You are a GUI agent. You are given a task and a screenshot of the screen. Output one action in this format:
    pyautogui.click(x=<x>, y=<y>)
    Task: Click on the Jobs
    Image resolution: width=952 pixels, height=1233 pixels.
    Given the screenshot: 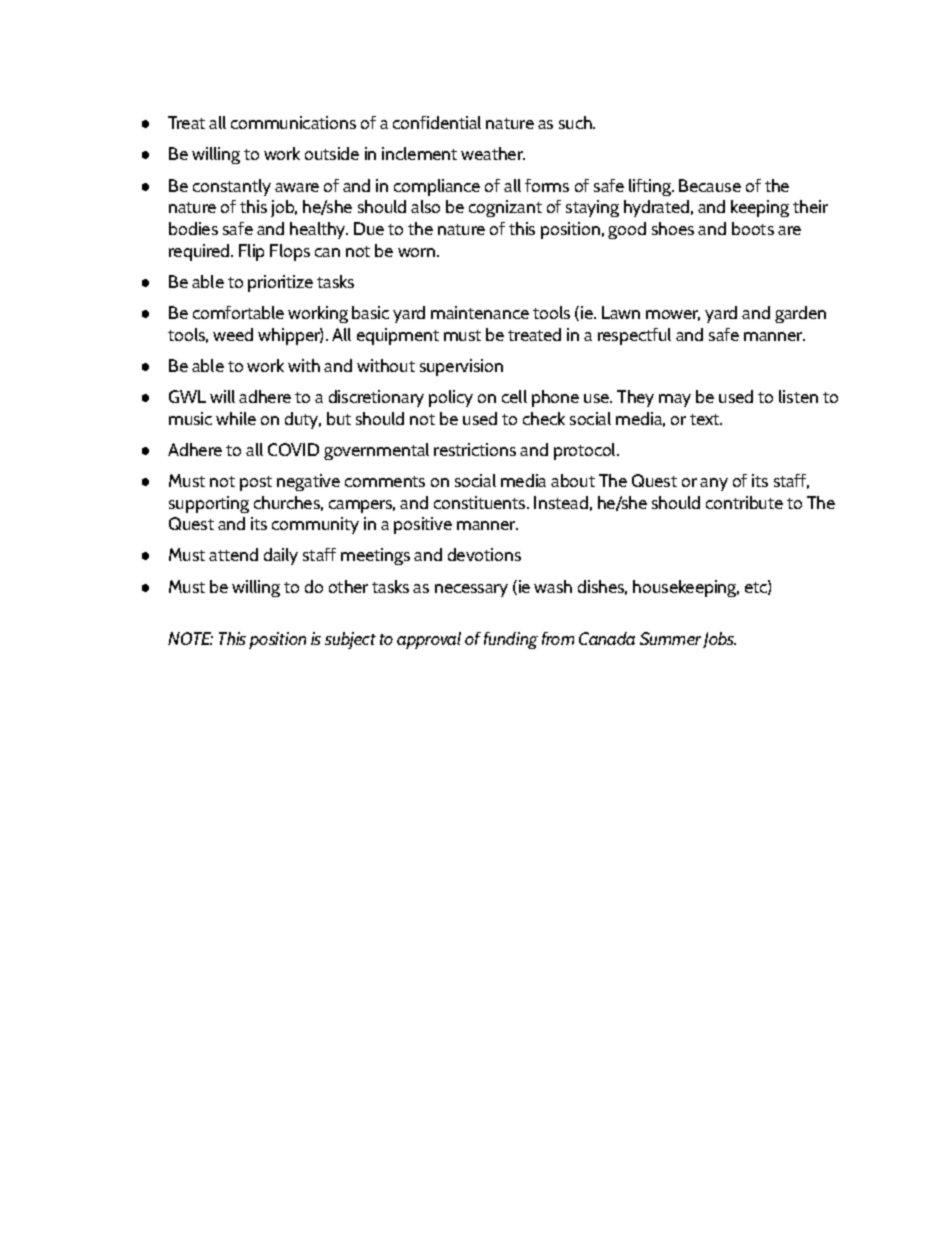 What is the action you would take?
    pyautogui.click(x=719, y=640)
